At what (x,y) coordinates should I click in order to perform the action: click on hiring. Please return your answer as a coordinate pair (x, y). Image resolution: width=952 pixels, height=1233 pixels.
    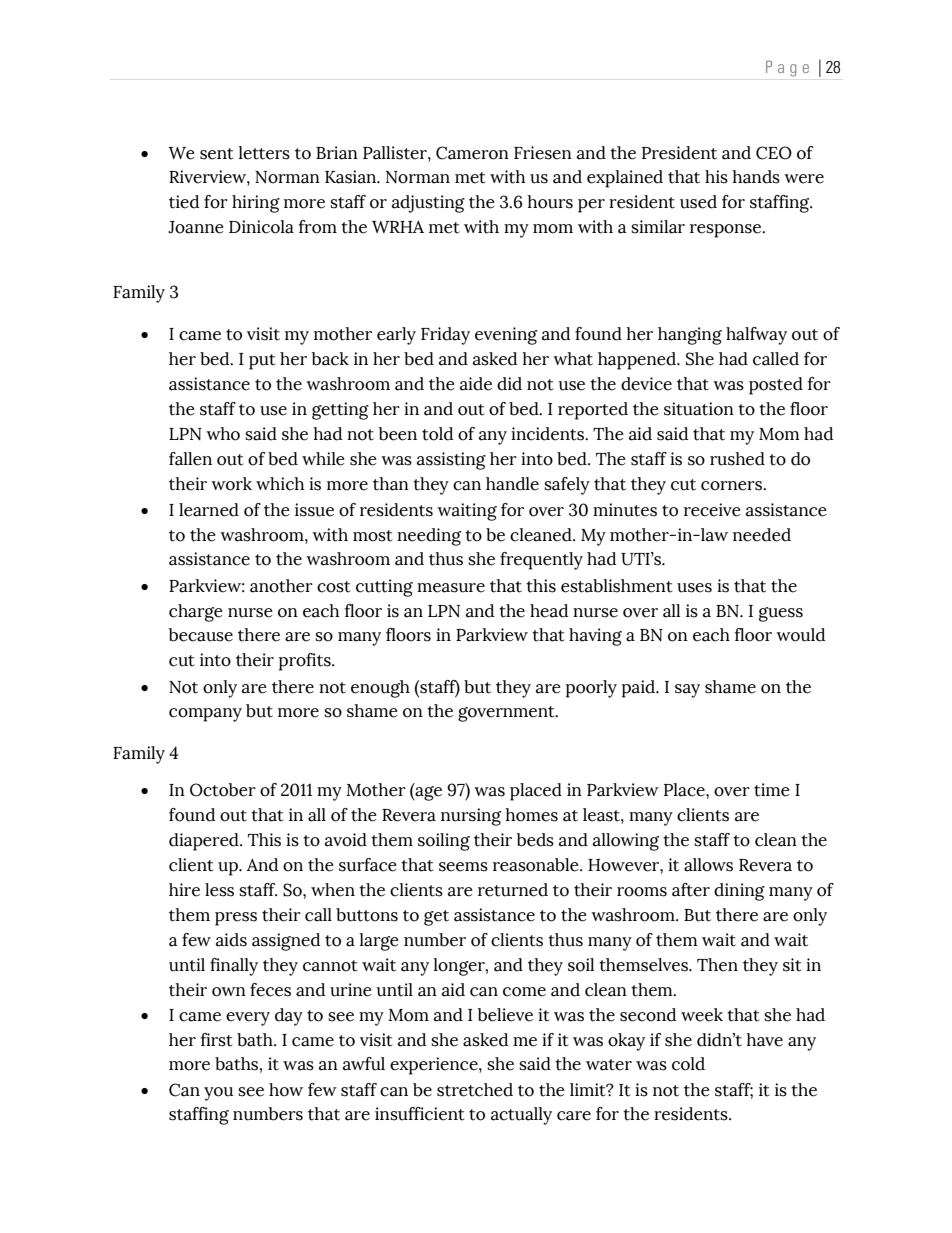
    Looking at the image, I should click on (256, 204).
